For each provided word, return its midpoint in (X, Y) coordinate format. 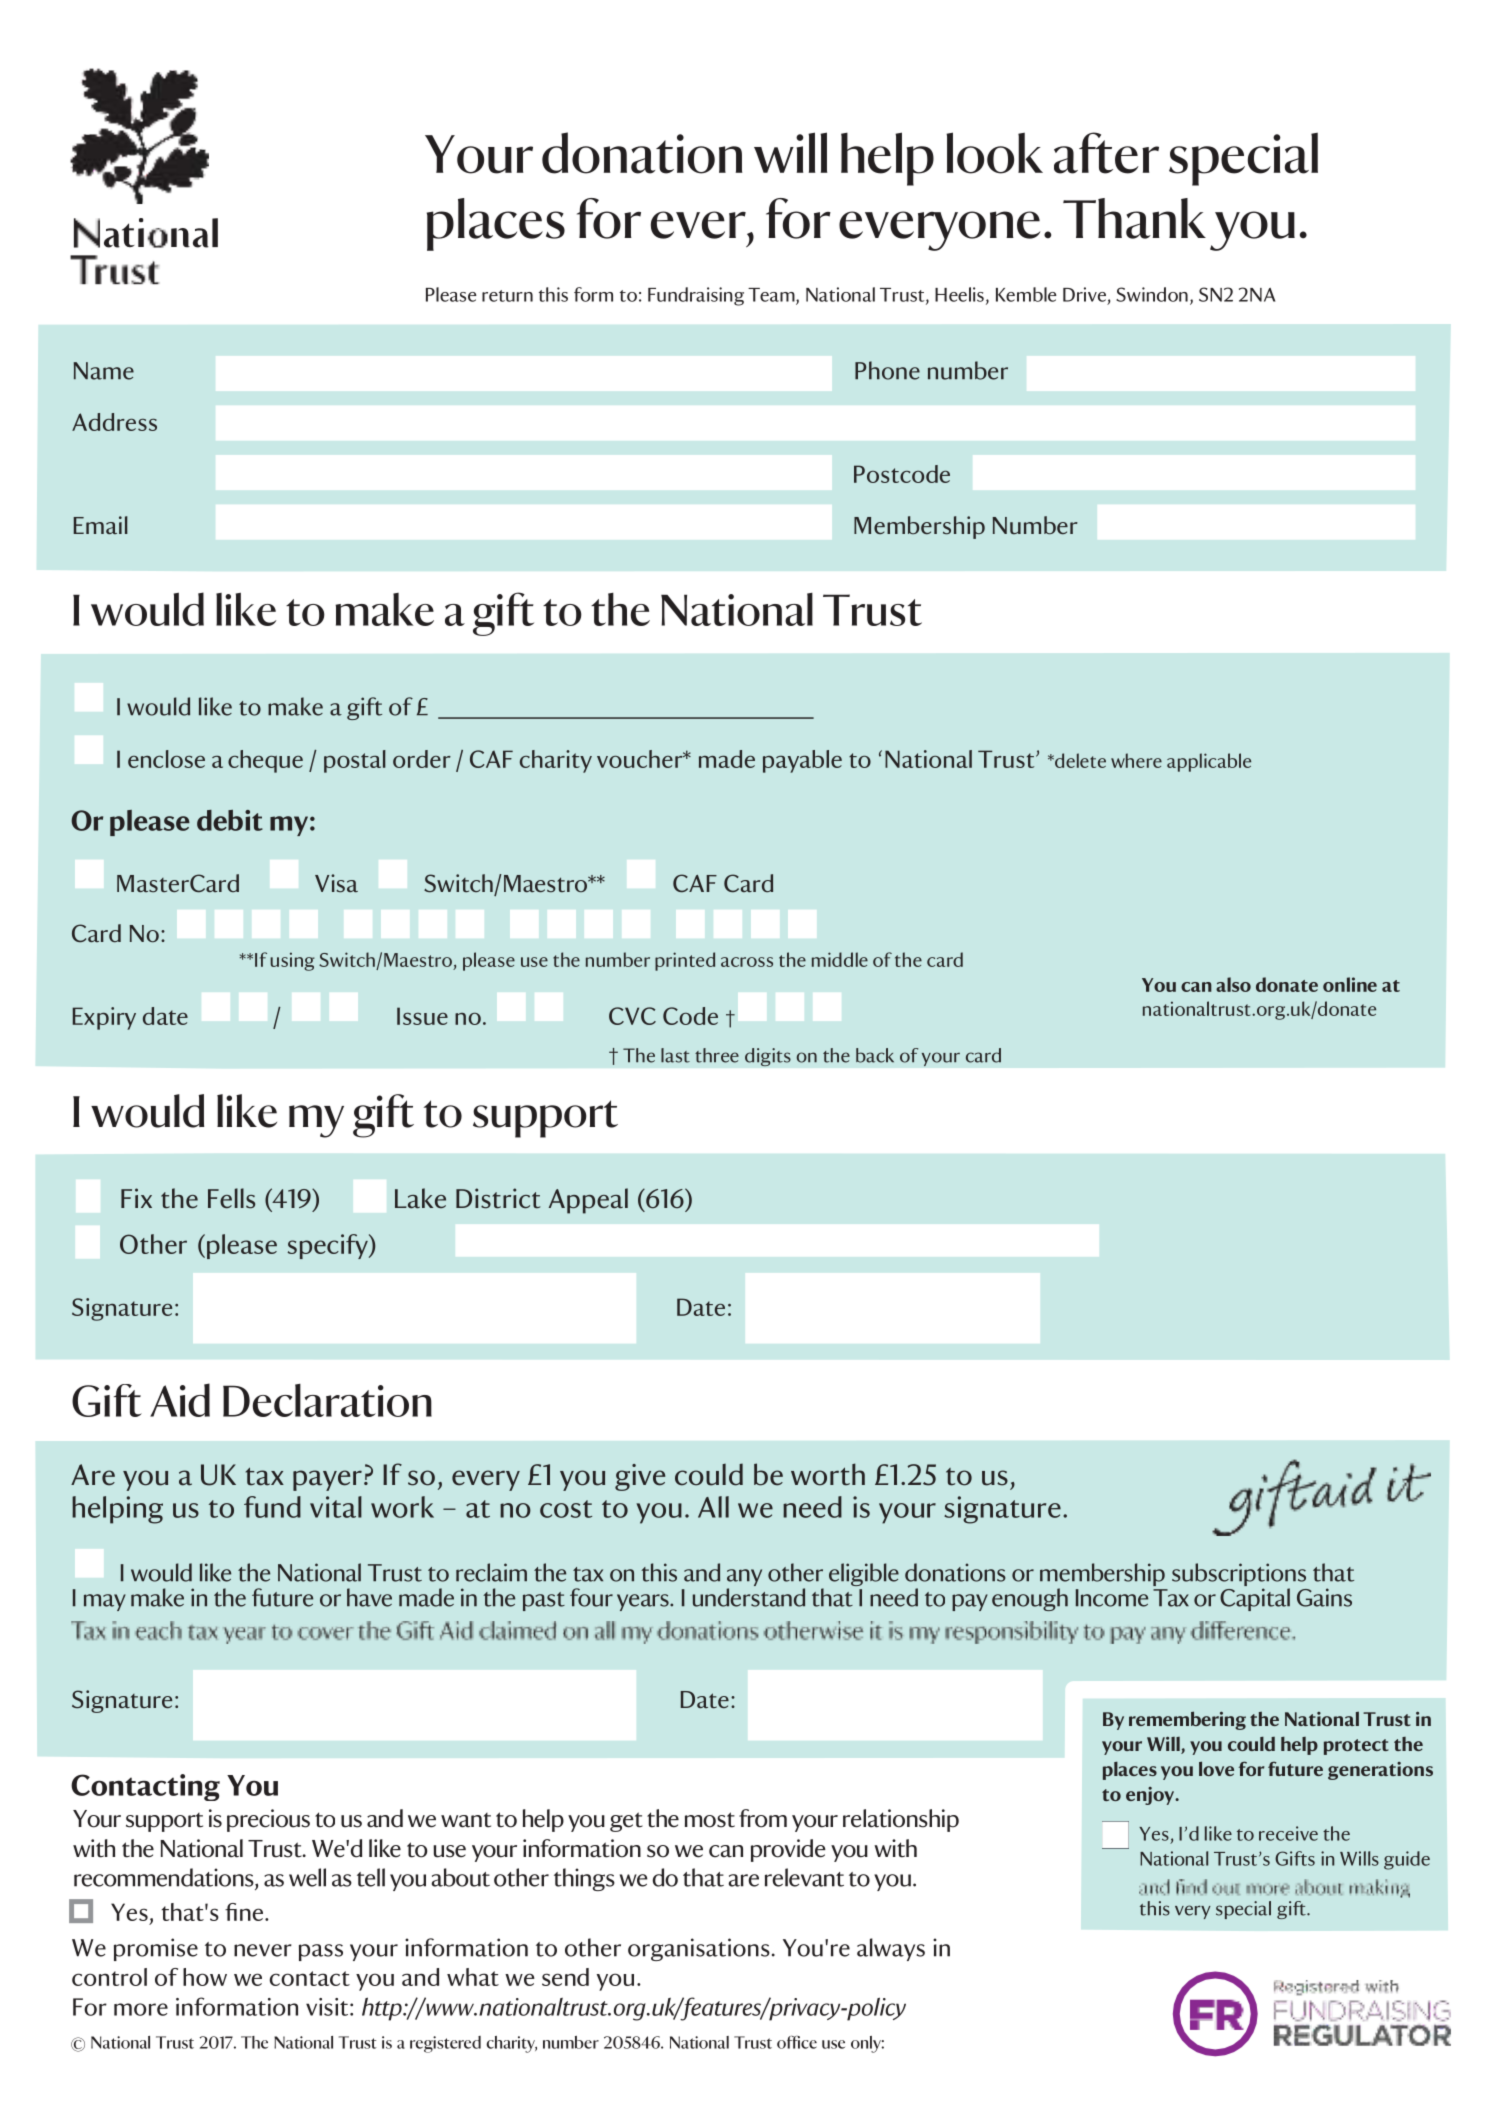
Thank (1134, 218)
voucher (641, 759)
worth (828, 1474)
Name (104, 371)
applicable (1209, 762)
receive (1288, 1833)
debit (230, 820)
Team (772, 296)
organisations (699, 1949)
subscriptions (1239, 1576)
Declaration (327, 1400)
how (205, 1977)
